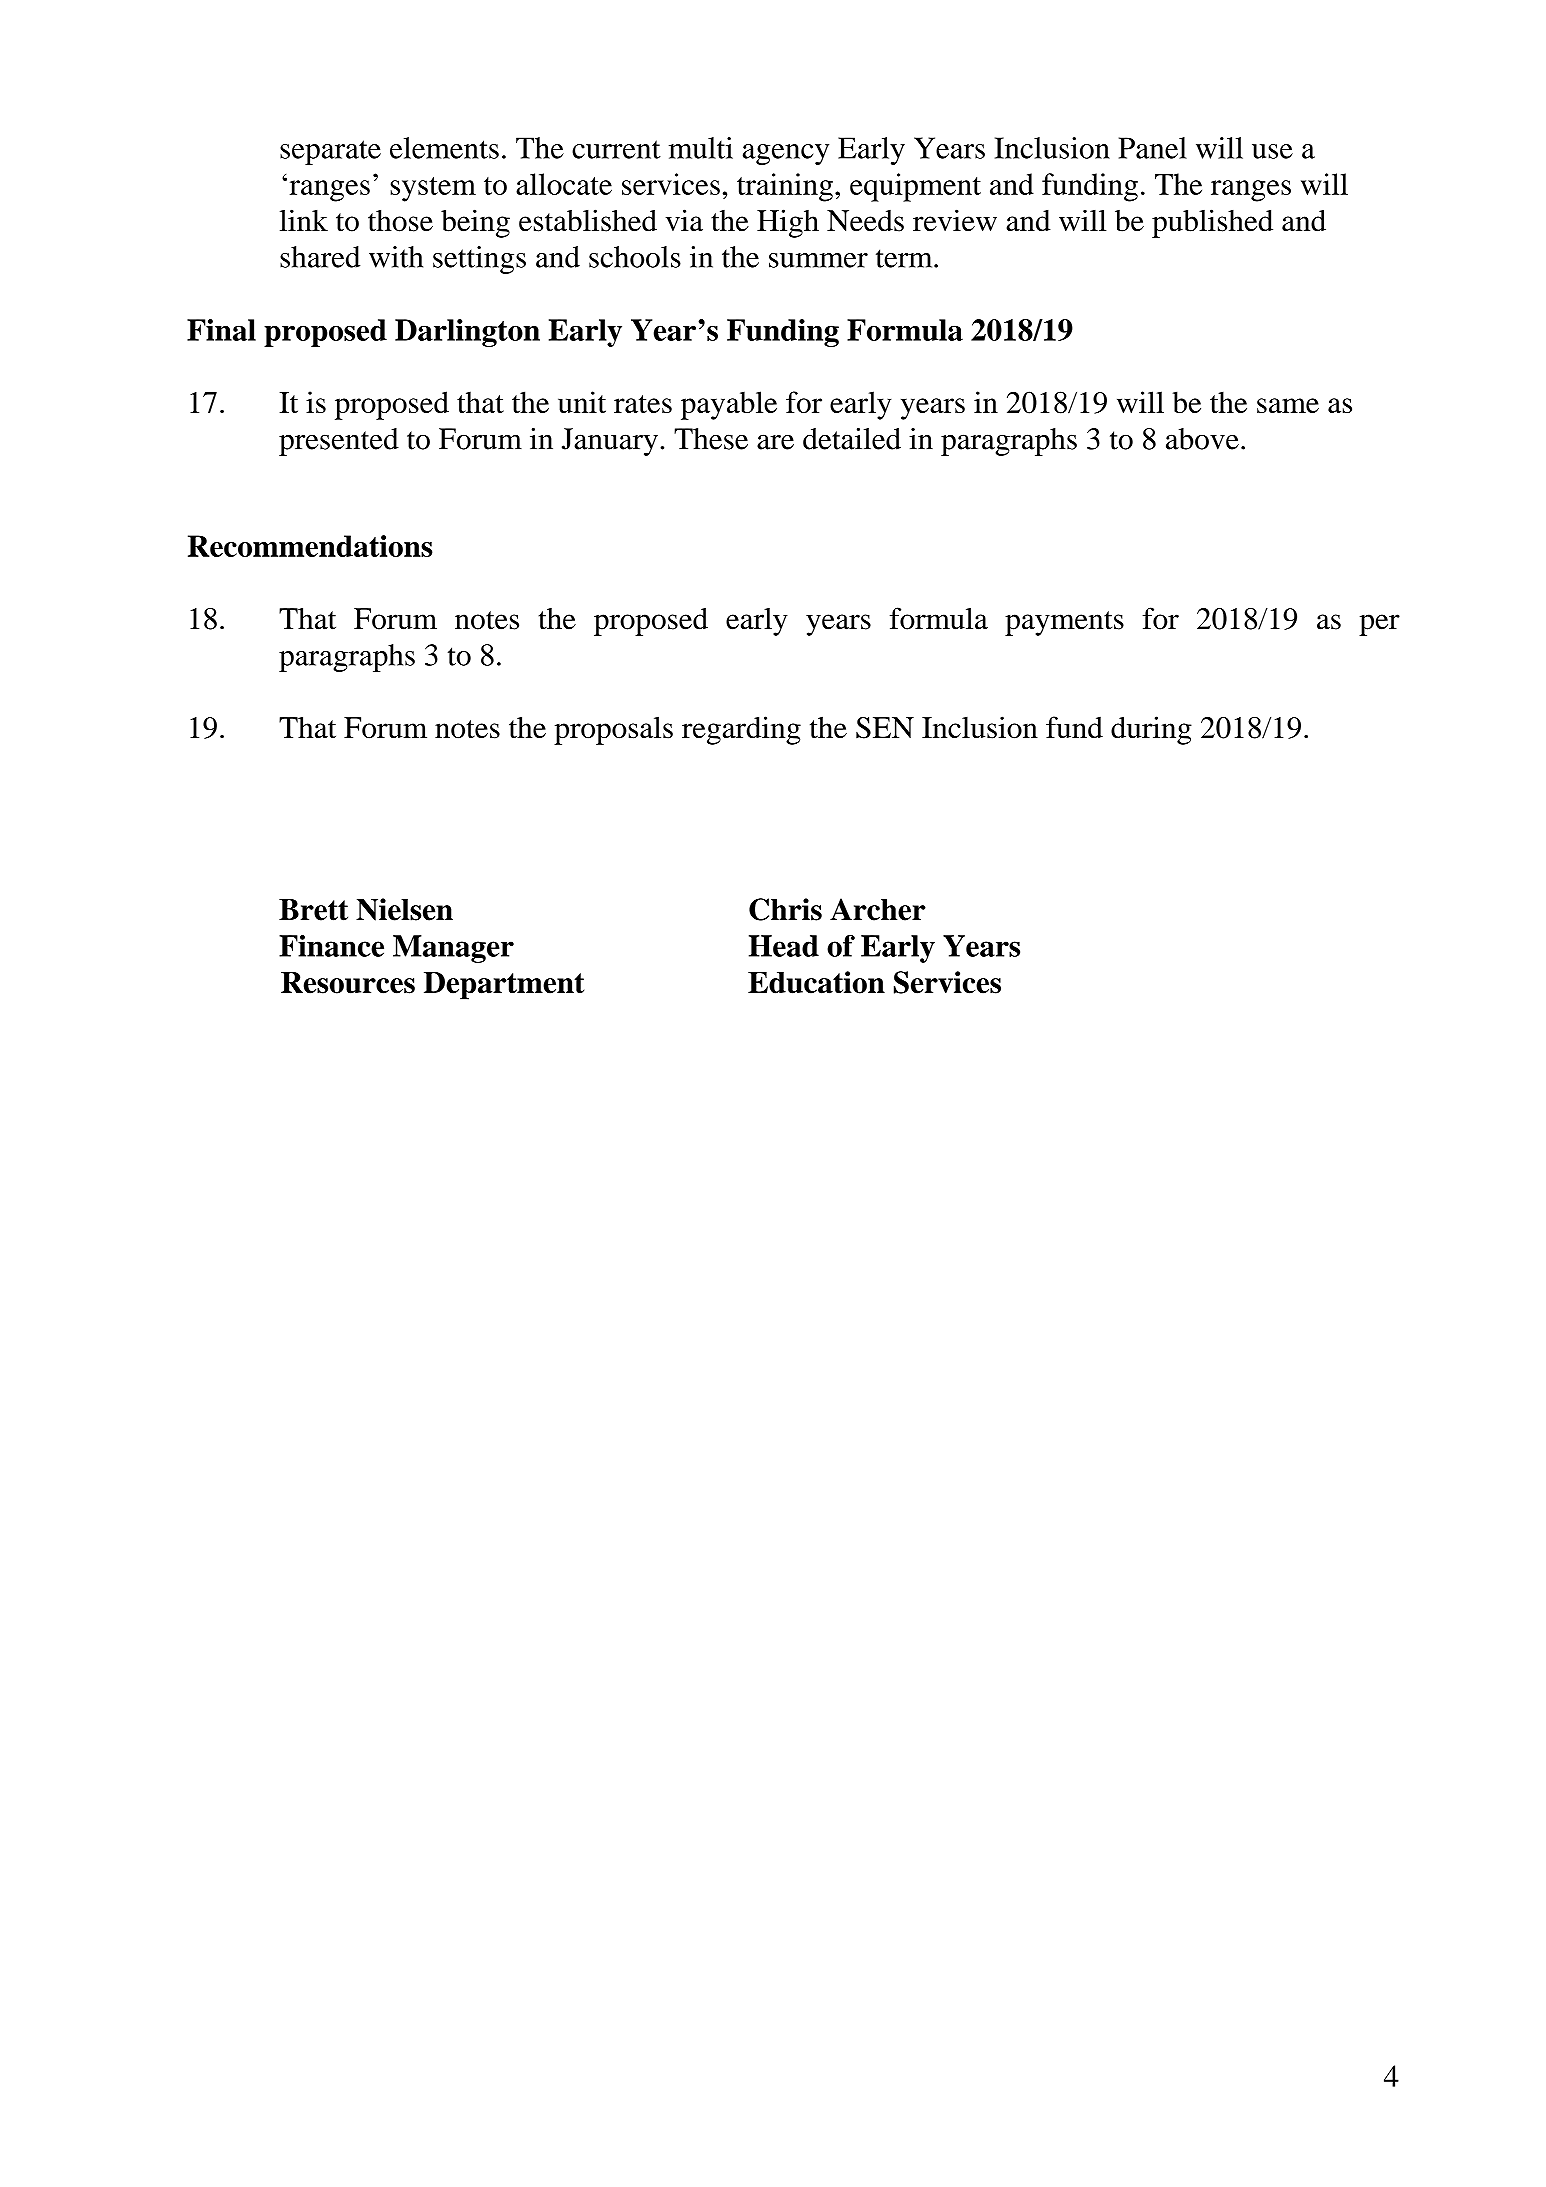  Describe the element at coordinates (741, 730) in the image. I see `regarding` at that location.
